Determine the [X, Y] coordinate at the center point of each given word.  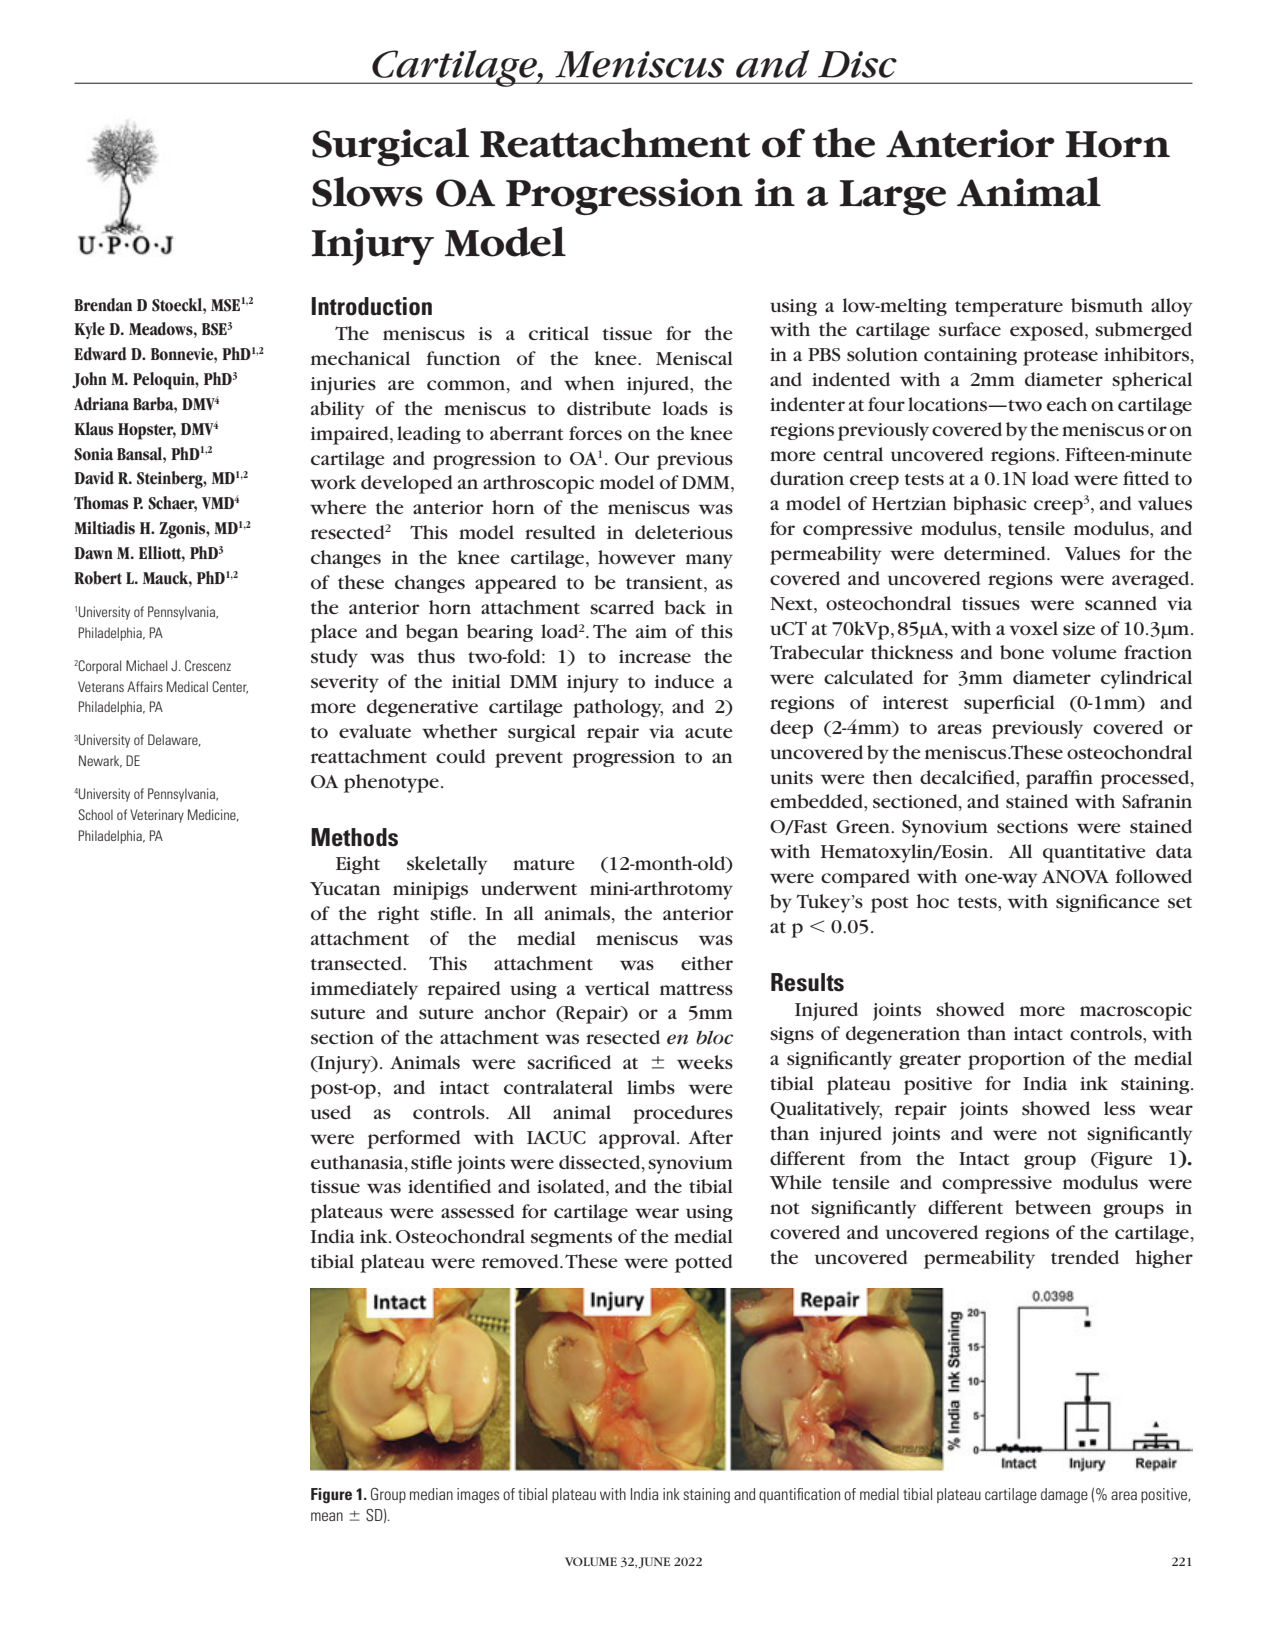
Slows [367, 192]
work [333, 482]
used [331, 1112]
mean [327, 1516]
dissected [601, 1162]
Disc [857, 64]
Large [892, 197]
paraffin [1059, 779]
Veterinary [157, 816]
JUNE [654, 1563]
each [1067, 404]
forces [595, 433]
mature [544, 864]
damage [1064, 1496]
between [1053, 1207]
